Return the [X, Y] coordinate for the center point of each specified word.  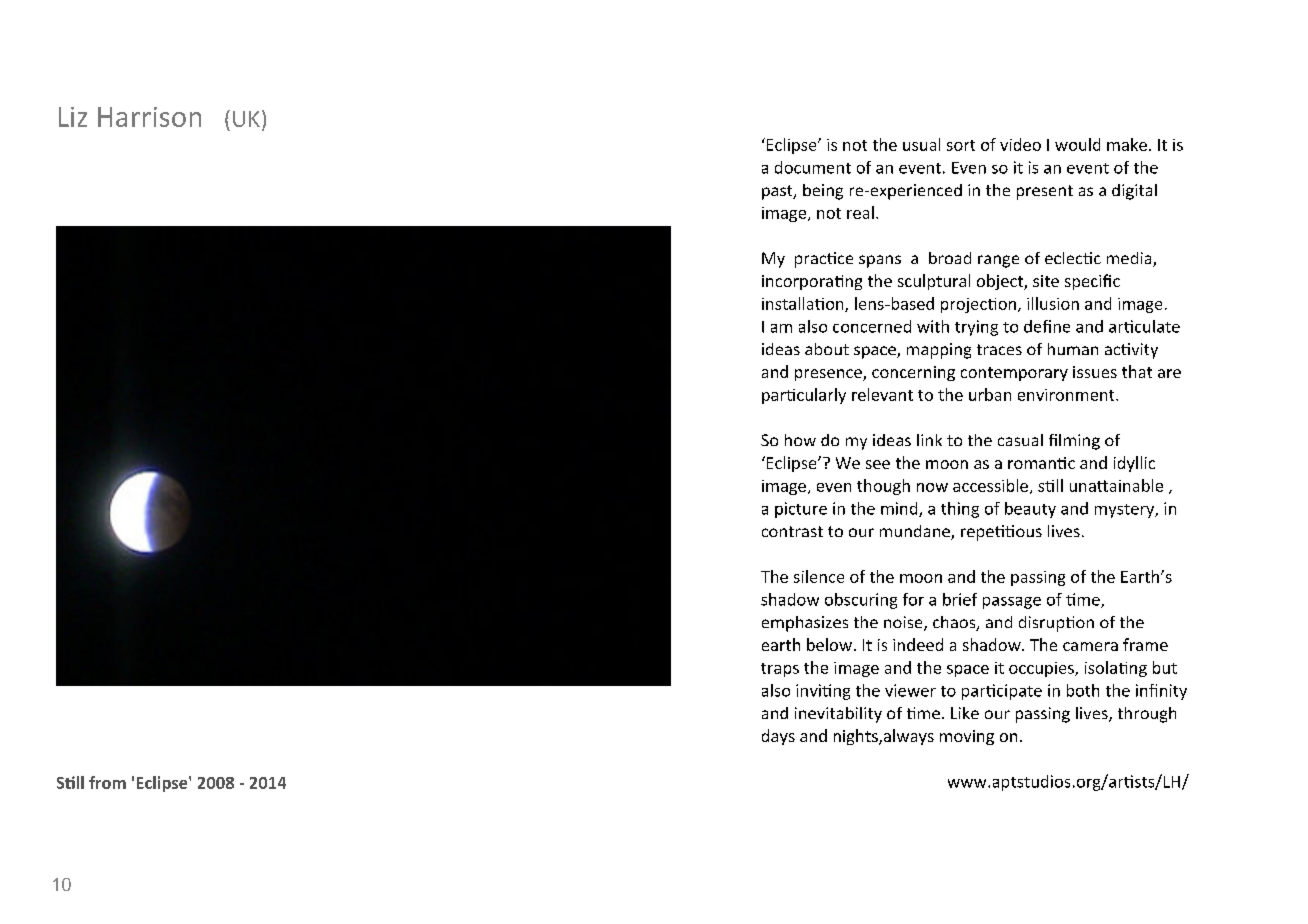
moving [967, 737]
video [1020, 144]
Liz [73, 117]
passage [1012, 603]
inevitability [838, 715]
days [778, 737]
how [800, 440]
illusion [1053, 303]
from [107, 782]
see [878, 464]
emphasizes [805, 624]
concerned [872, 326]
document [813, 167]
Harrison [149, 117]
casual [1020, 440]
